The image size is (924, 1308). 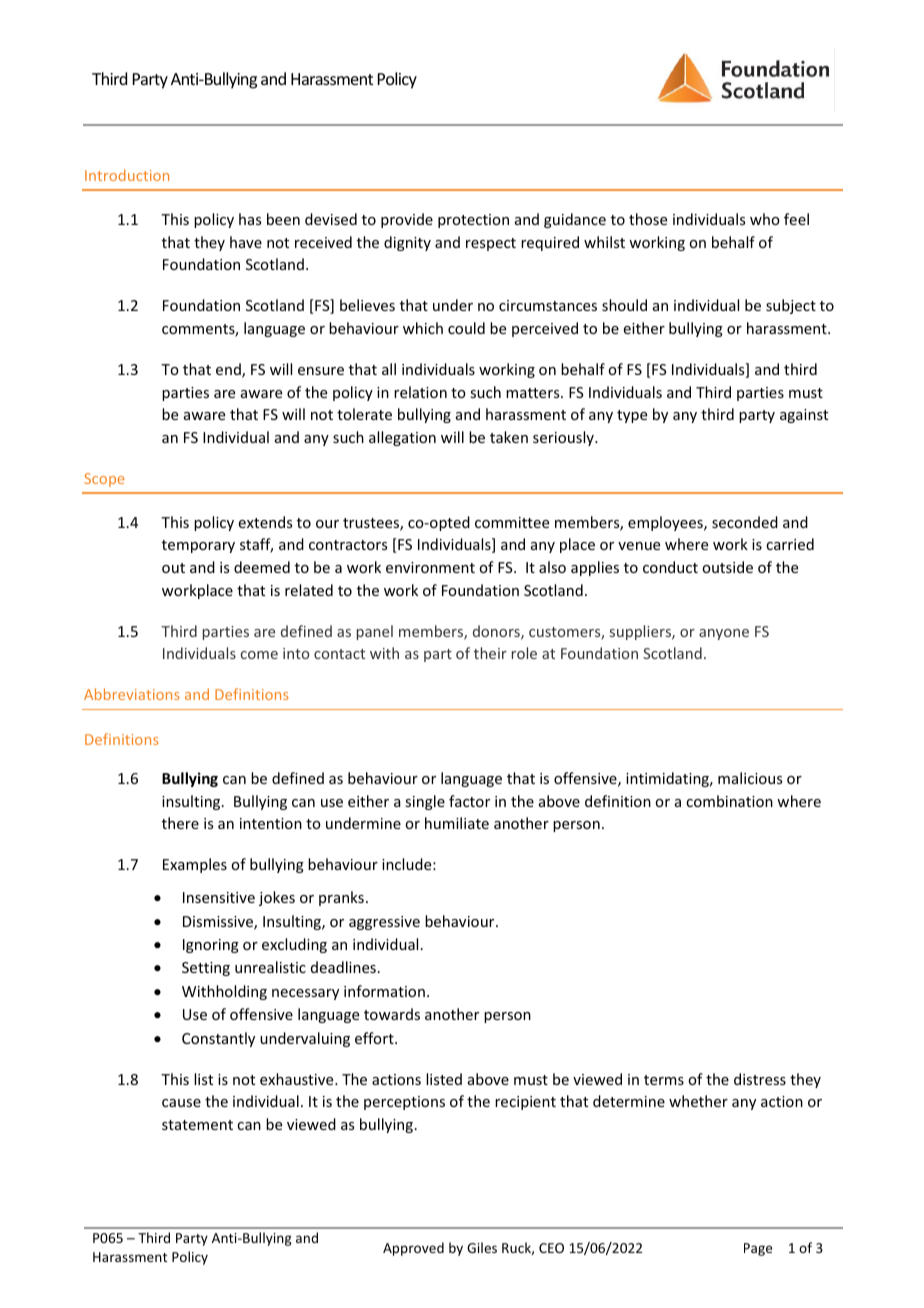 What do you see at coordinates (250, 219) in the image?
I see `has` at bounding box center [250, 219].
